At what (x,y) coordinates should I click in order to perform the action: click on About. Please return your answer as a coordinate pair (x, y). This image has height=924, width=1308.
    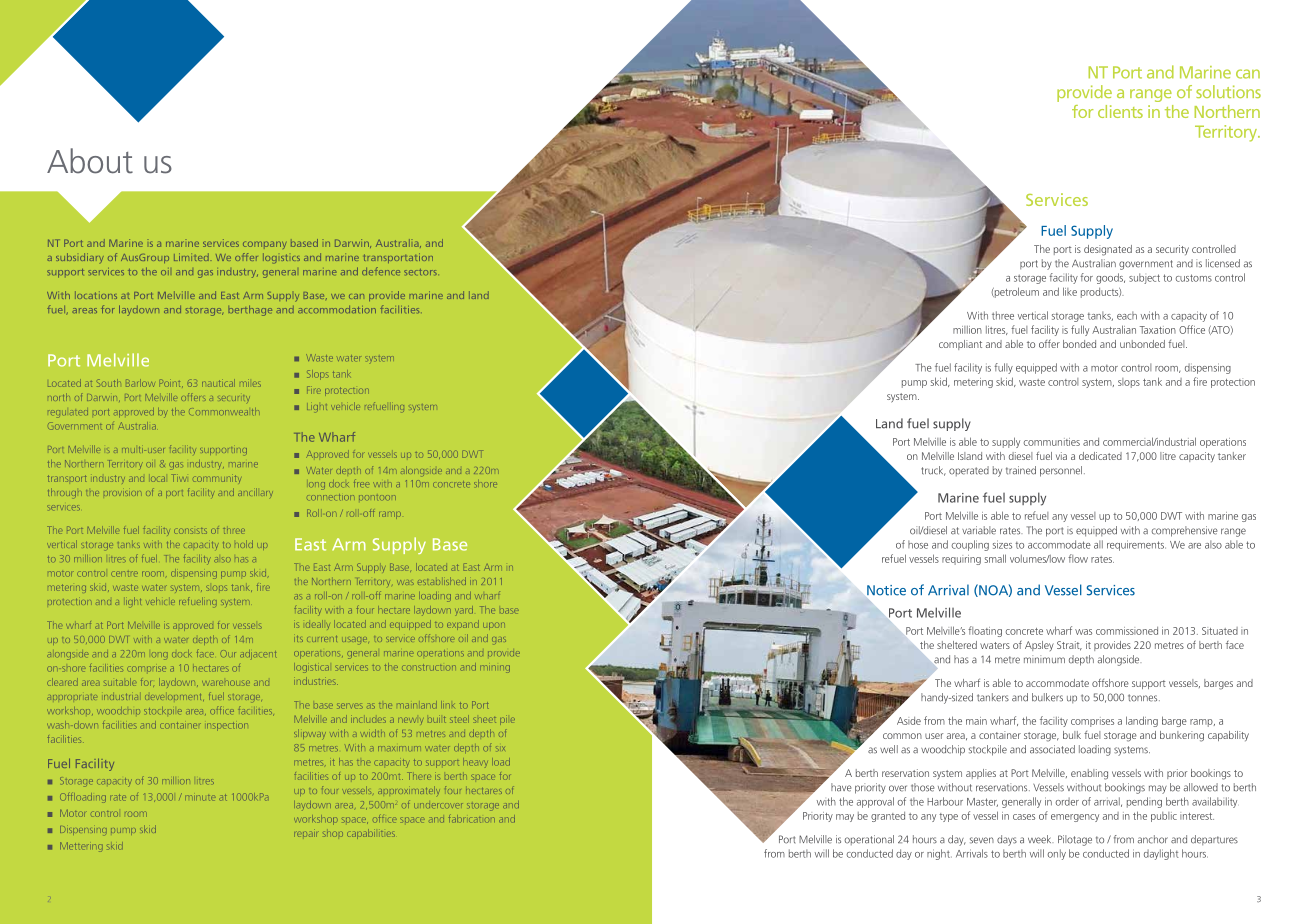
    Looking at the image, I should click on (90, 161).
